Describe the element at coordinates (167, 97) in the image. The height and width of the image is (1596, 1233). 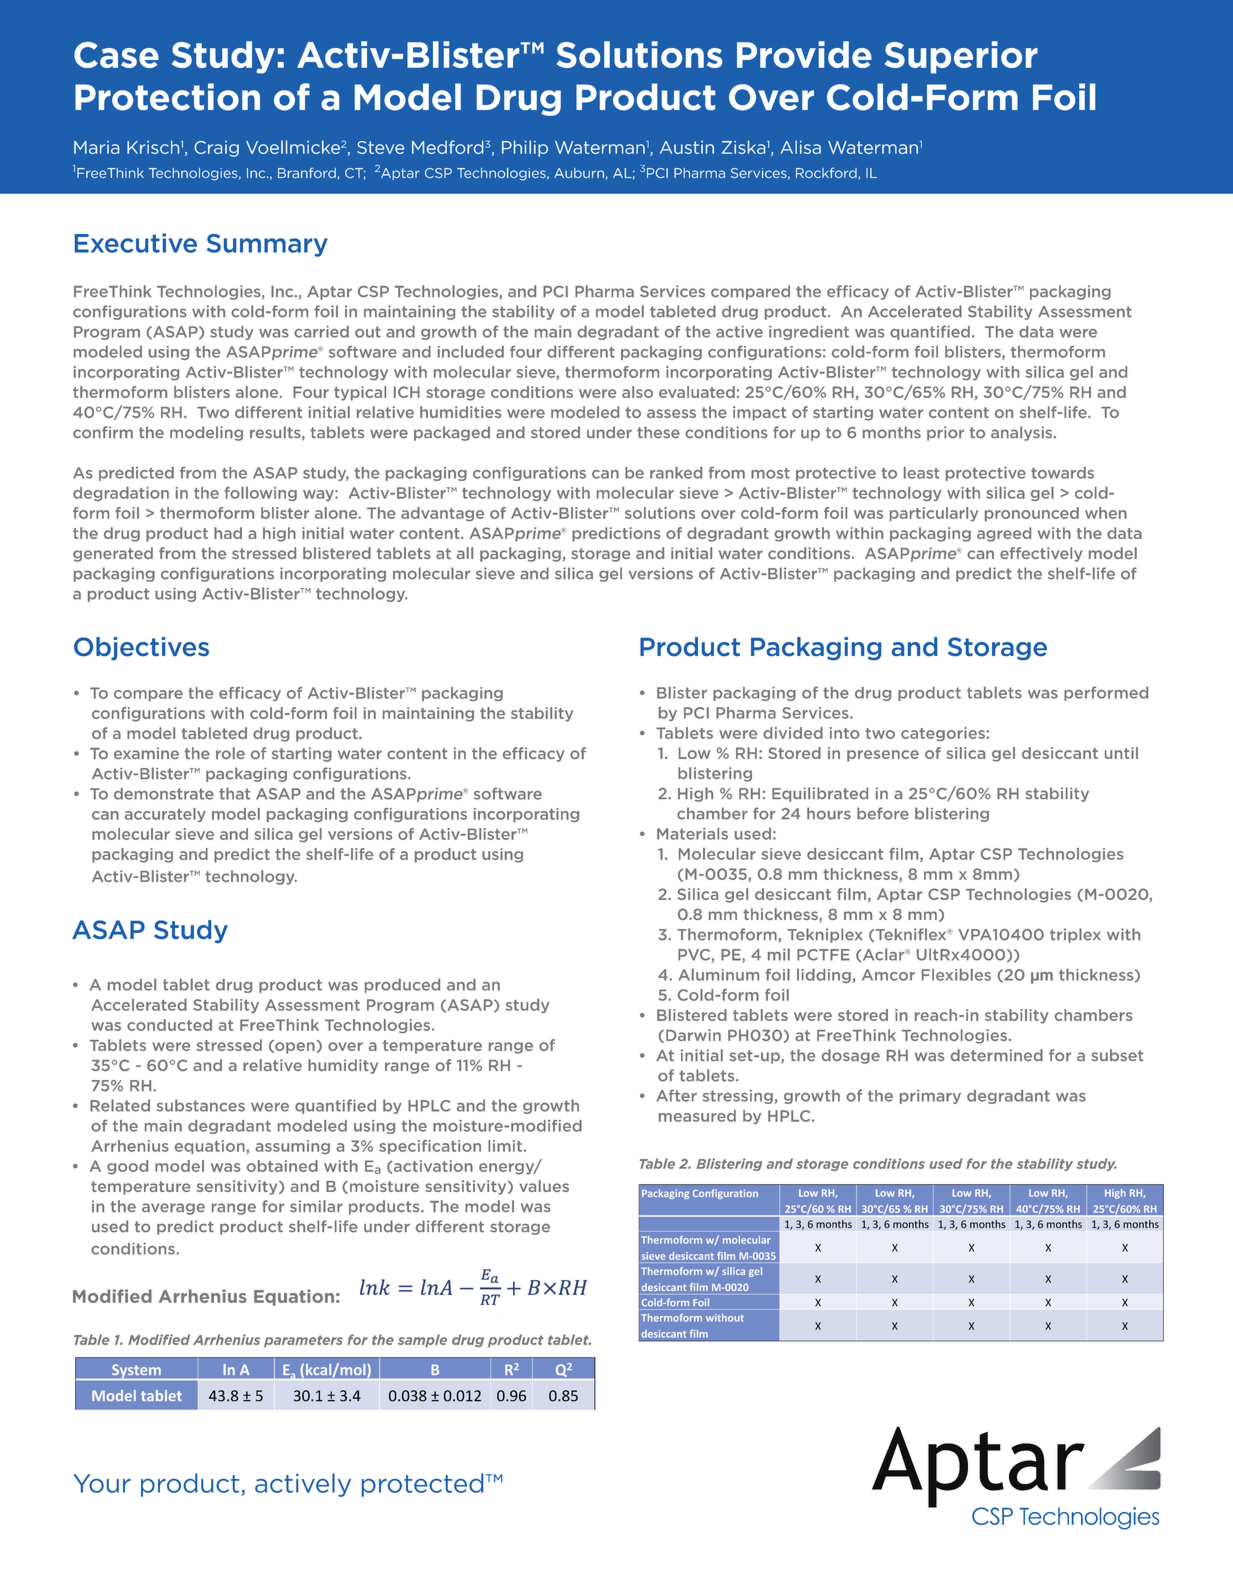
I see `Protection` at that location.
